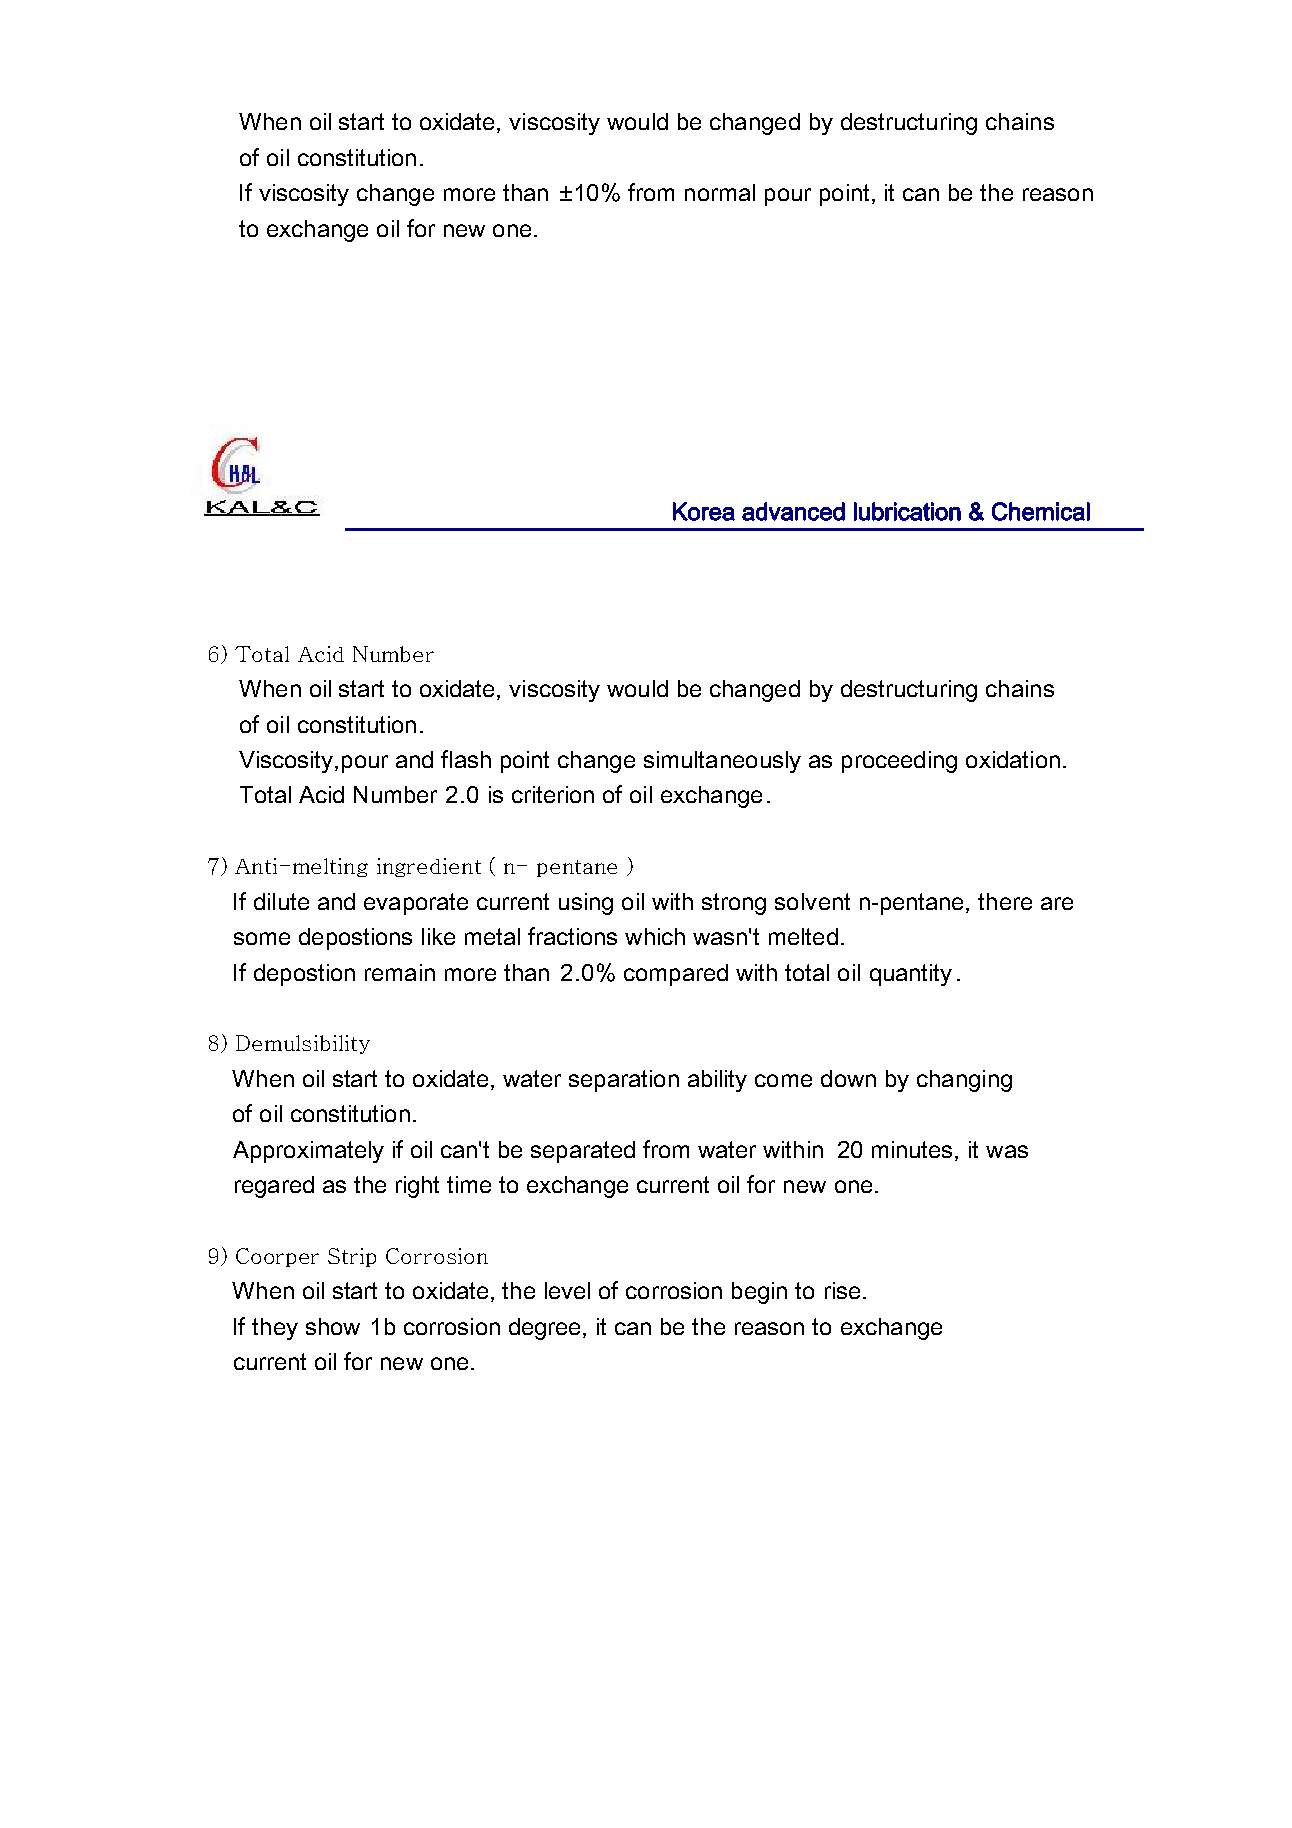 The width and height of the screenshot is (1292, 1828). I want to click on Korea, so click(704, 511).
